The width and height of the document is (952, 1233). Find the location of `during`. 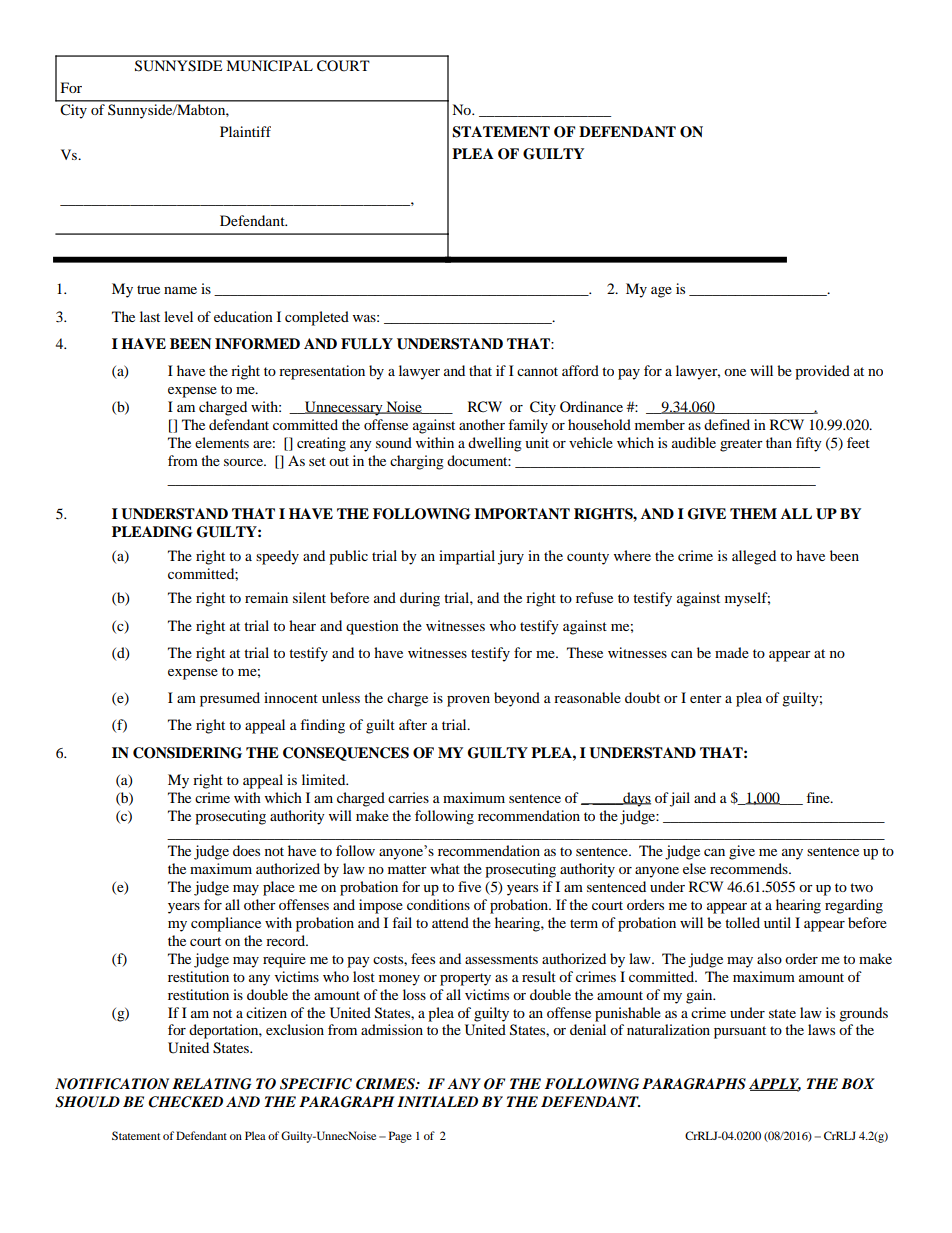

during is located at coordinates (420, 599).
